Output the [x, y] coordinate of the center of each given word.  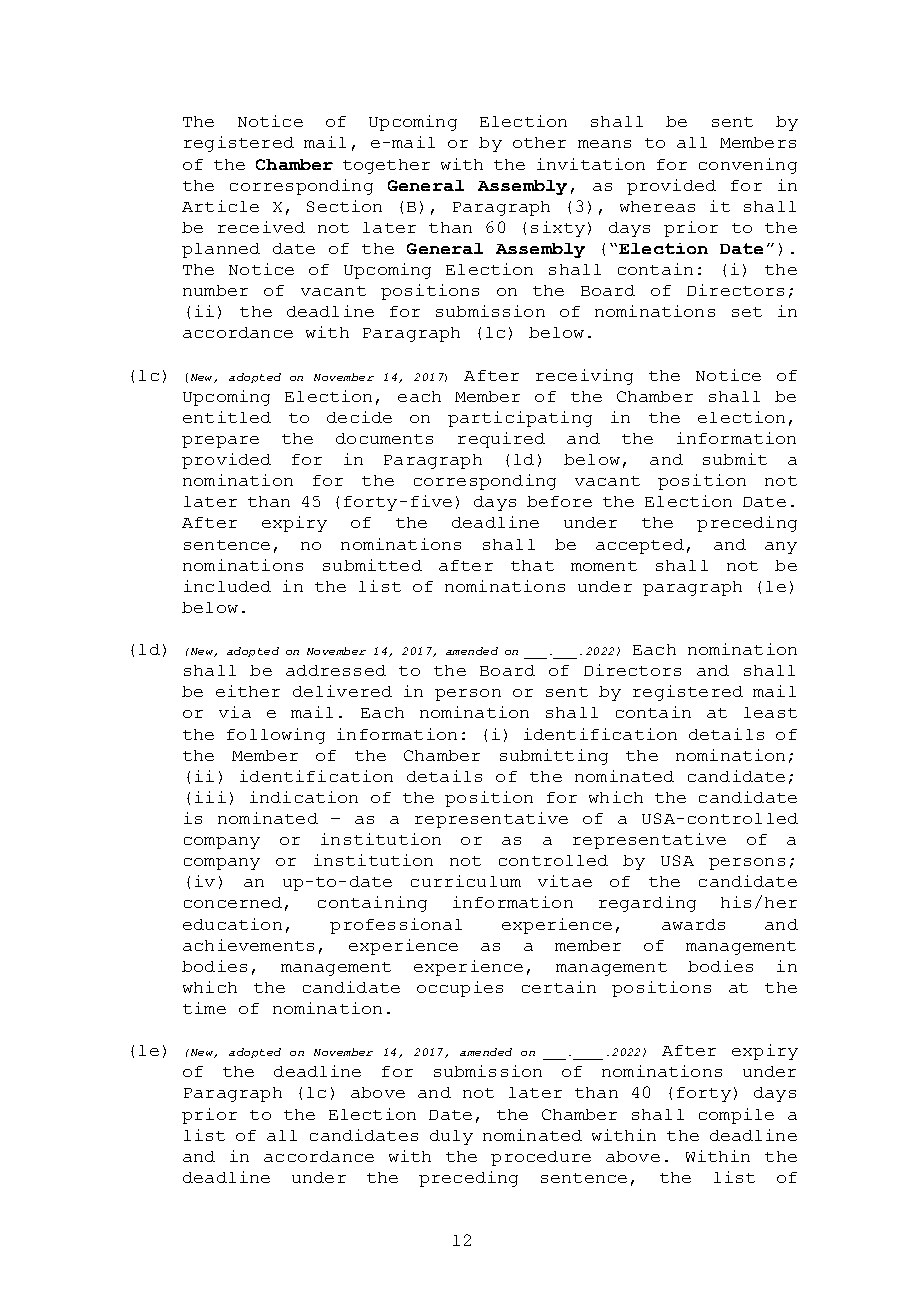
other [539, 142]
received [261, 227]
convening [748, 166]
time [204, 1008]
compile [736, 1116]
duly [451, 1137]
